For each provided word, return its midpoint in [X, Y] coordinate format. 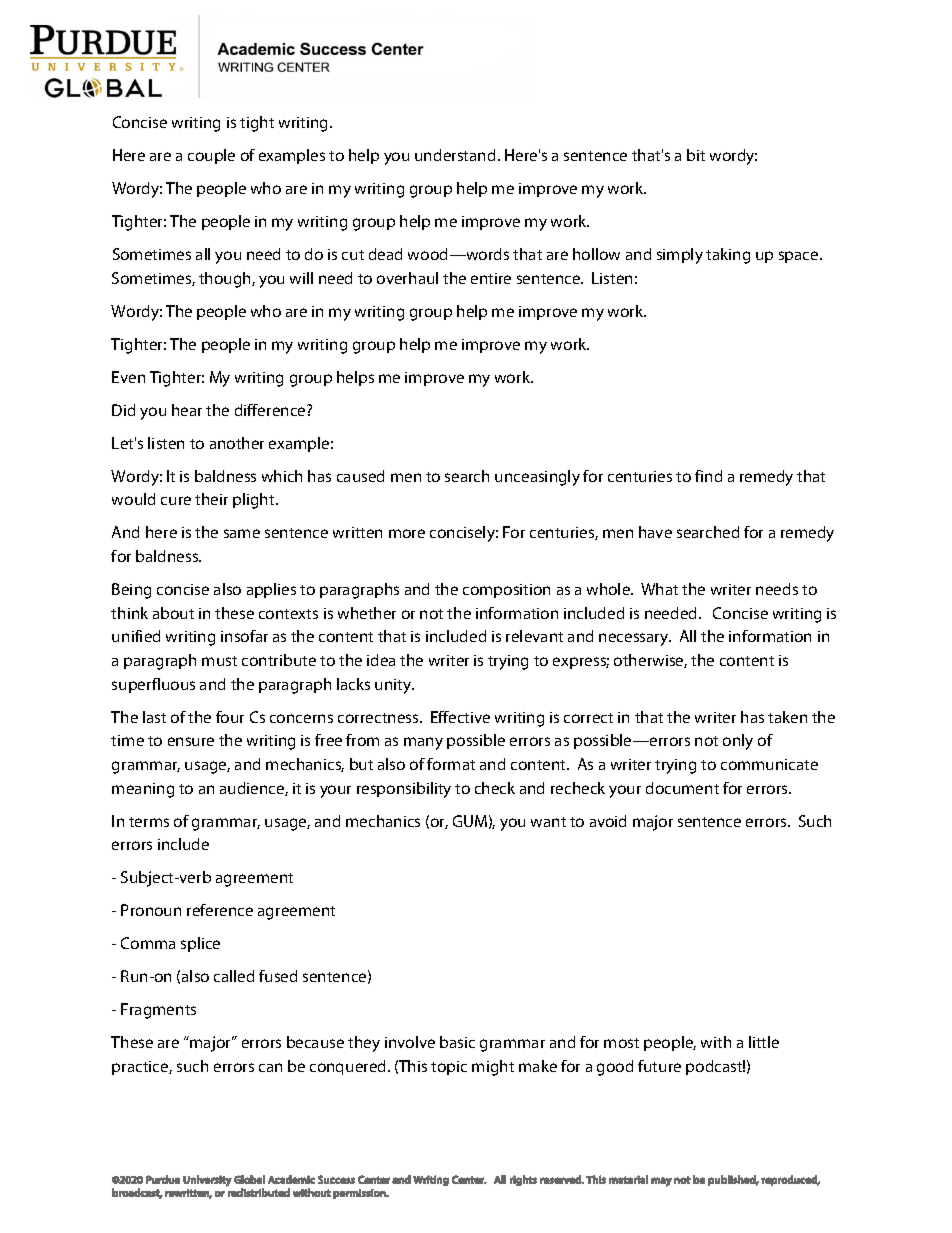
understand [455, 155]
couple [211, 156]
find [708, 476]
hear [187, 410]
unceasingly [537, 478]
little [764, 1042]
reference [220, 910]
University [207, 1181]
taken [787, 717]
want [548, 822]
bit [696, 155]
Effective [460, 717]
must [219, 661]
